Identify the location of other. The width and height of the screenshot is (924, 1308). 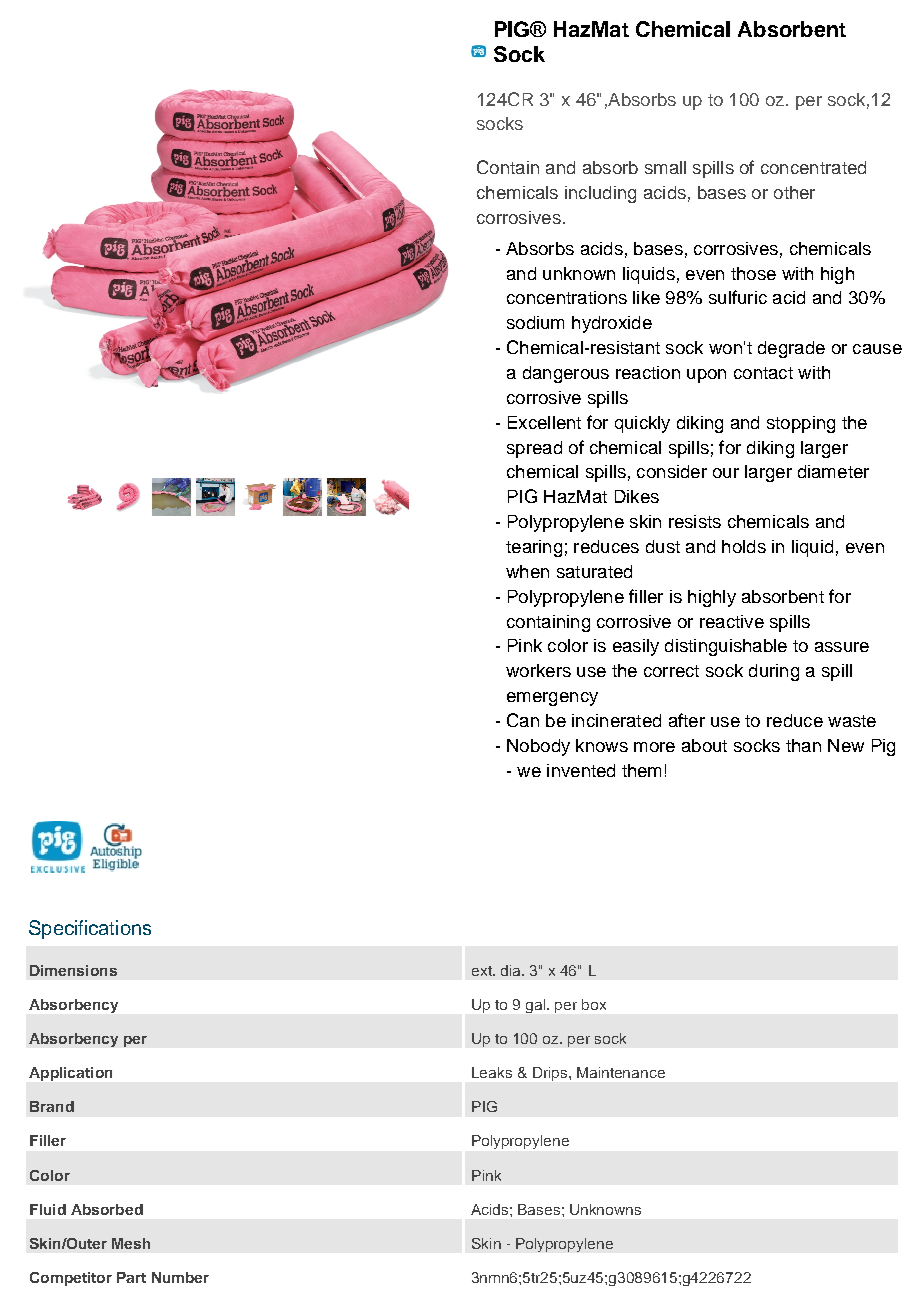
(794, 192).
